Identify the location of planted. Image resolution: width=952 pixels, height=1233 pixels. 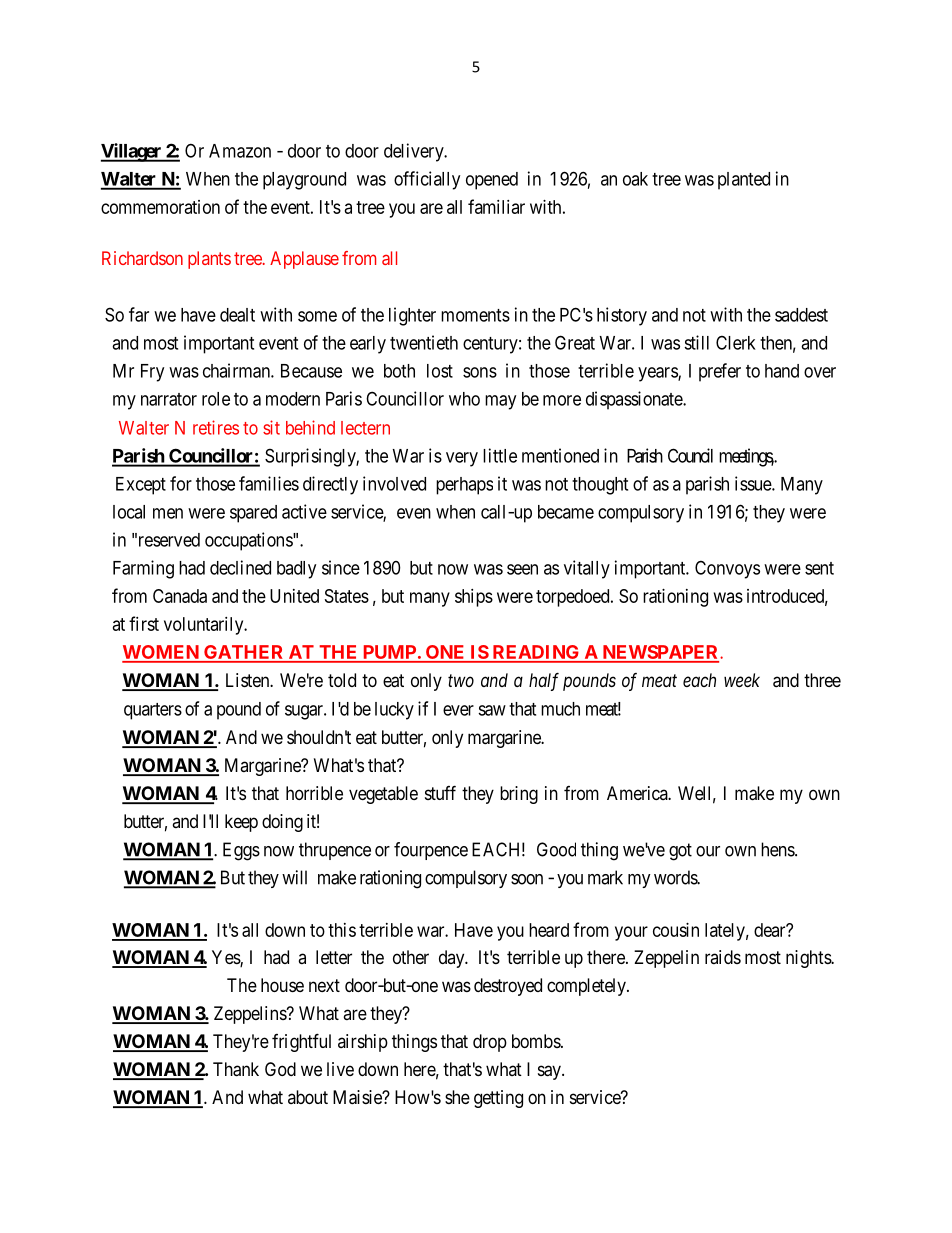
(744, 181).
